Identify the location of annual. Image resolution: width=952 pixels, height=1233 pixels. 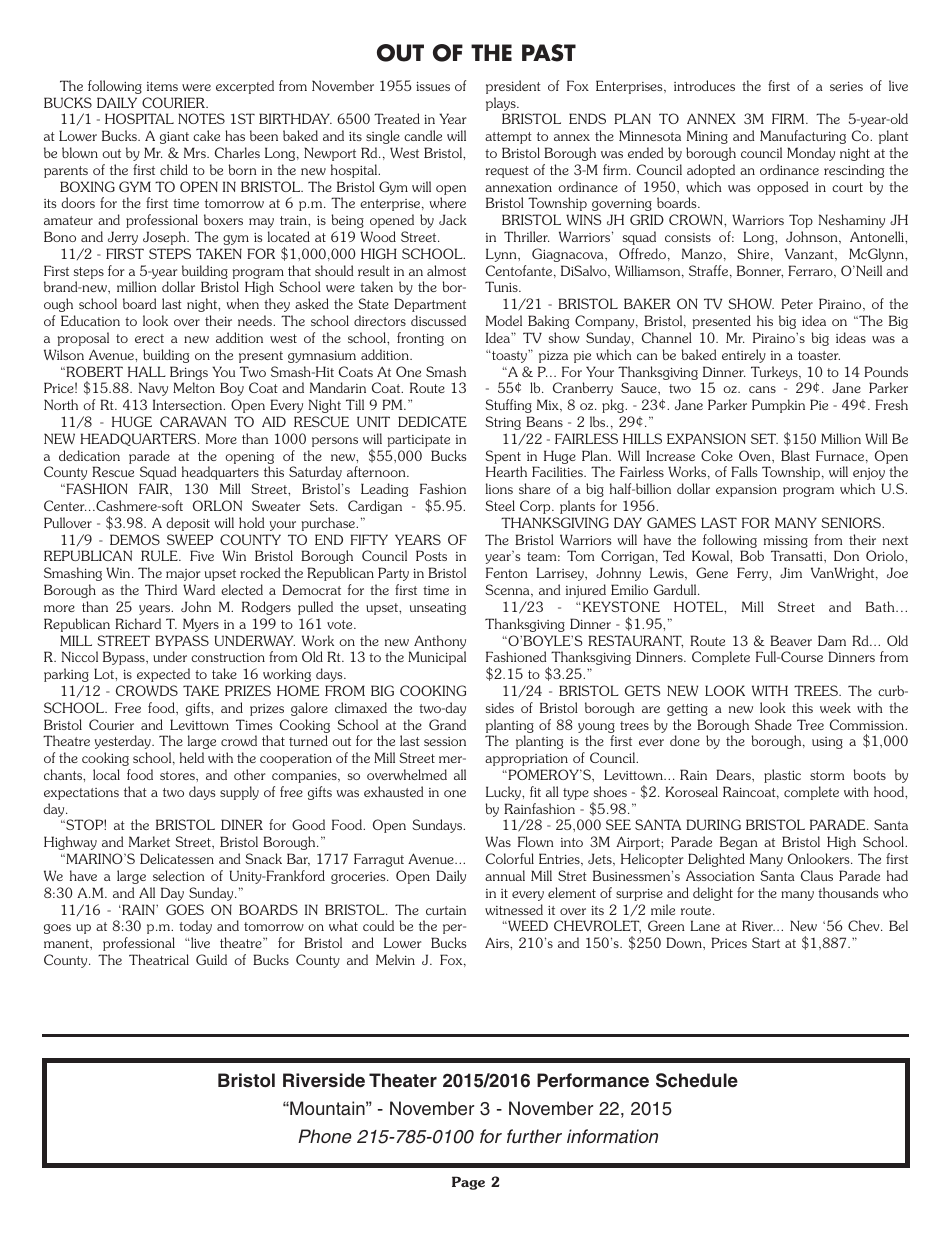
(505, 875).
